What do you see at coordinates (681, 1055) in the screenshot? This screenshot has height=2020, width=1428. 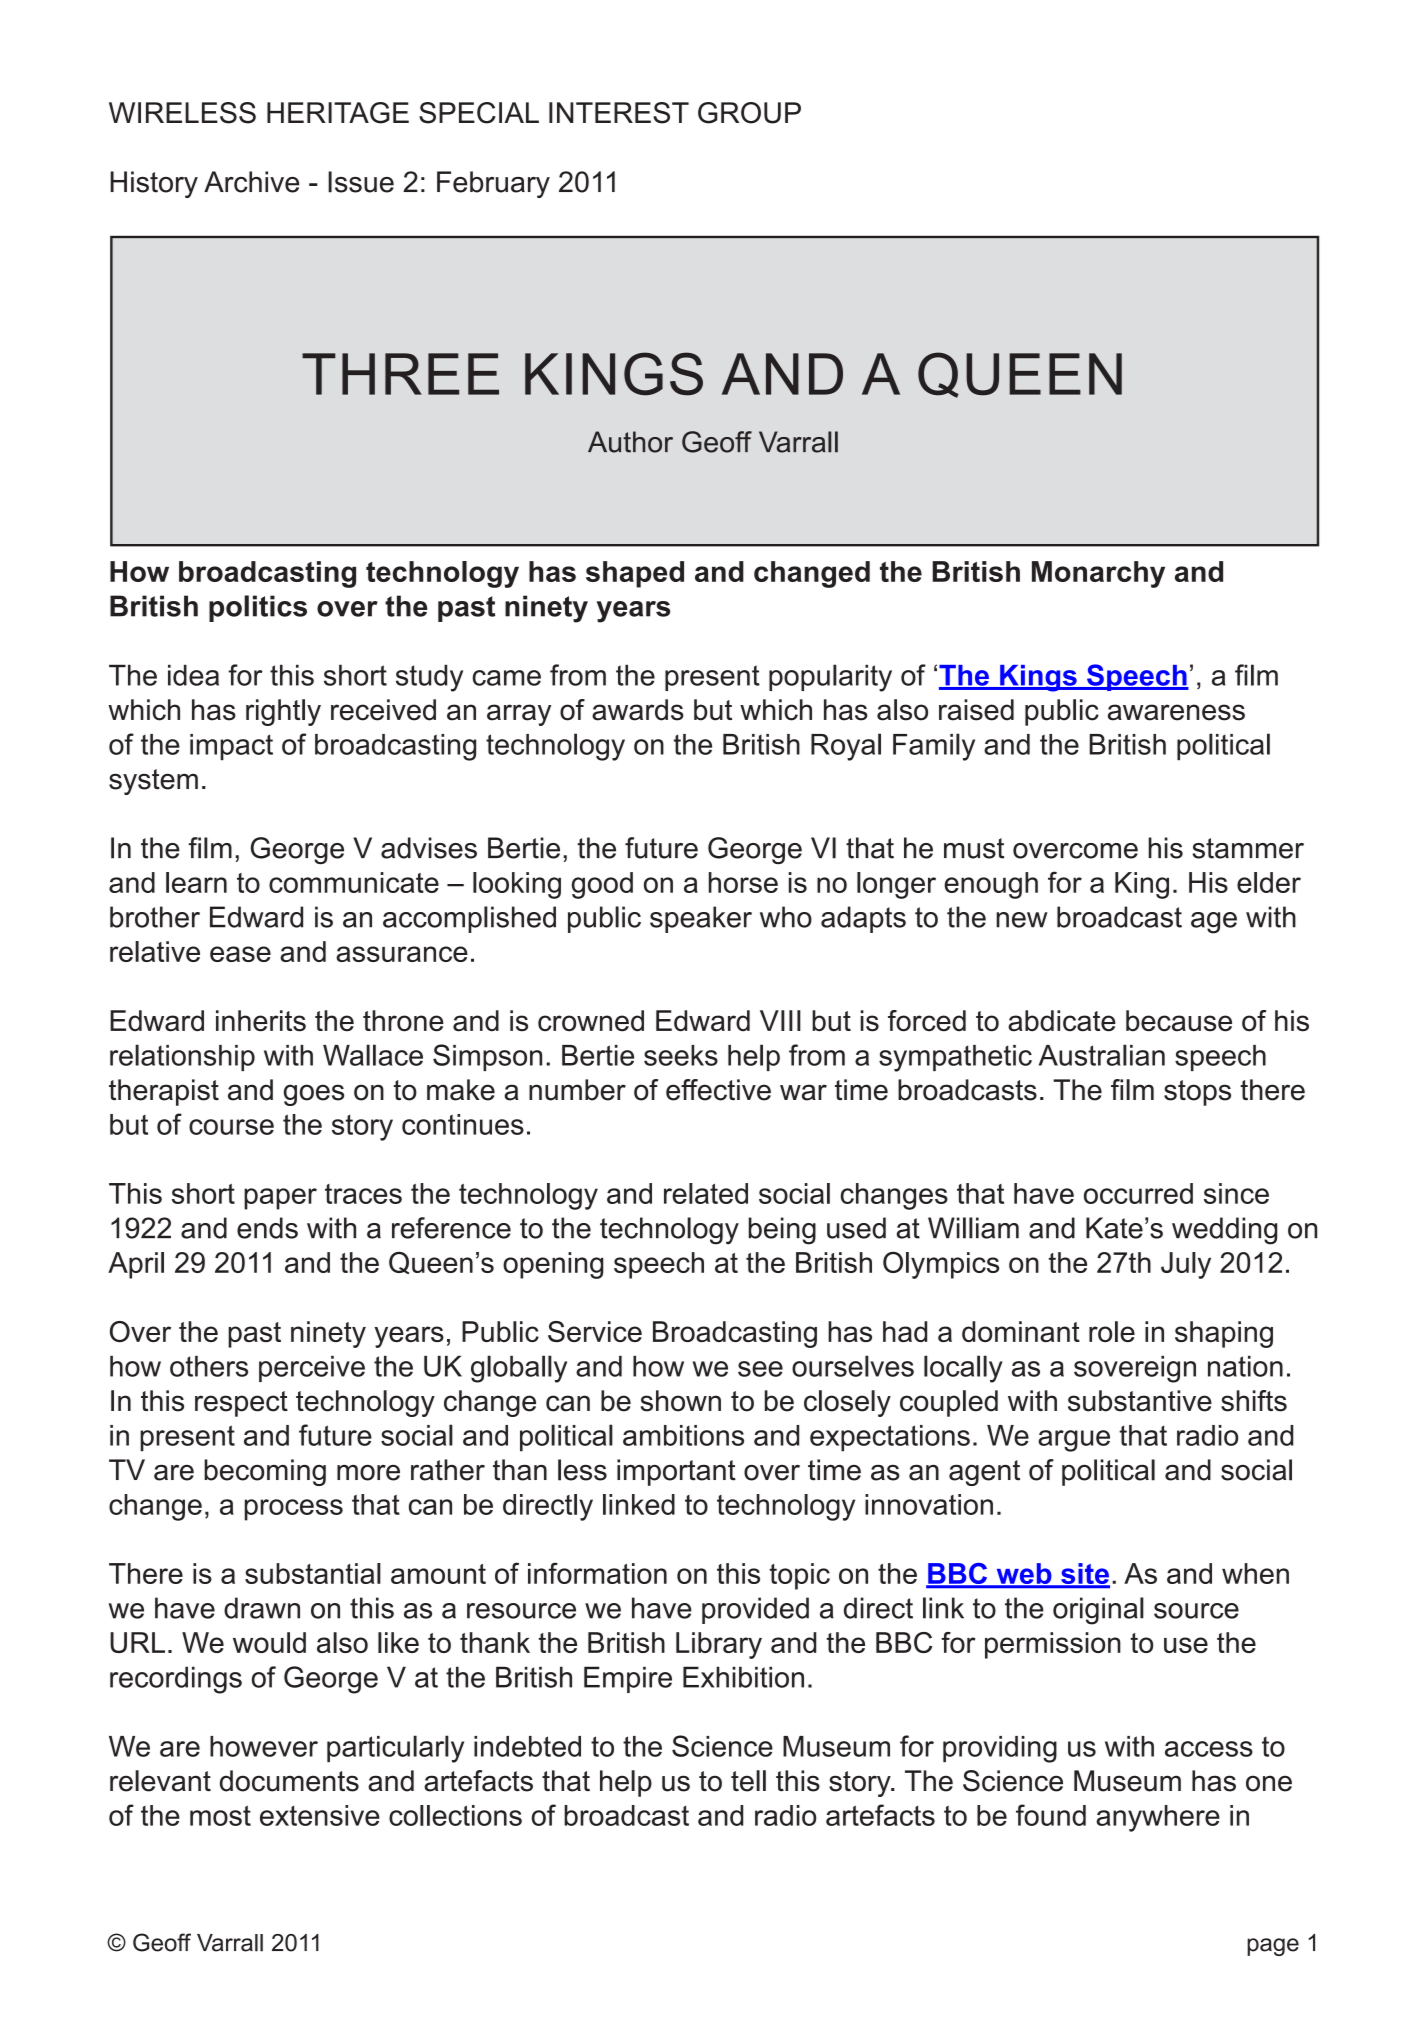 I see `seeks` at bounding box center [681, 1055].
